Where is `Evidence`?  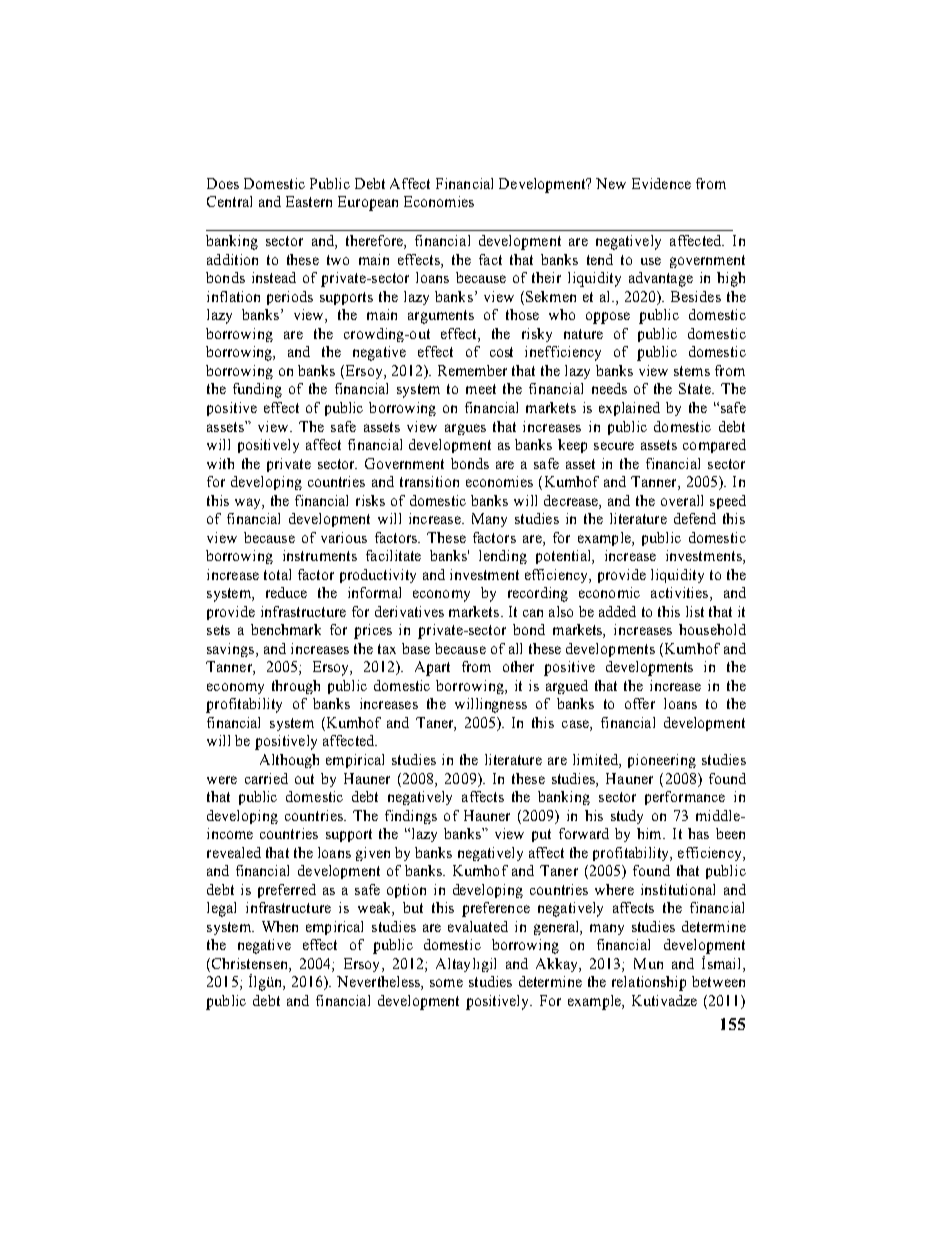 Evidence is located at coordinates (661, 183).
